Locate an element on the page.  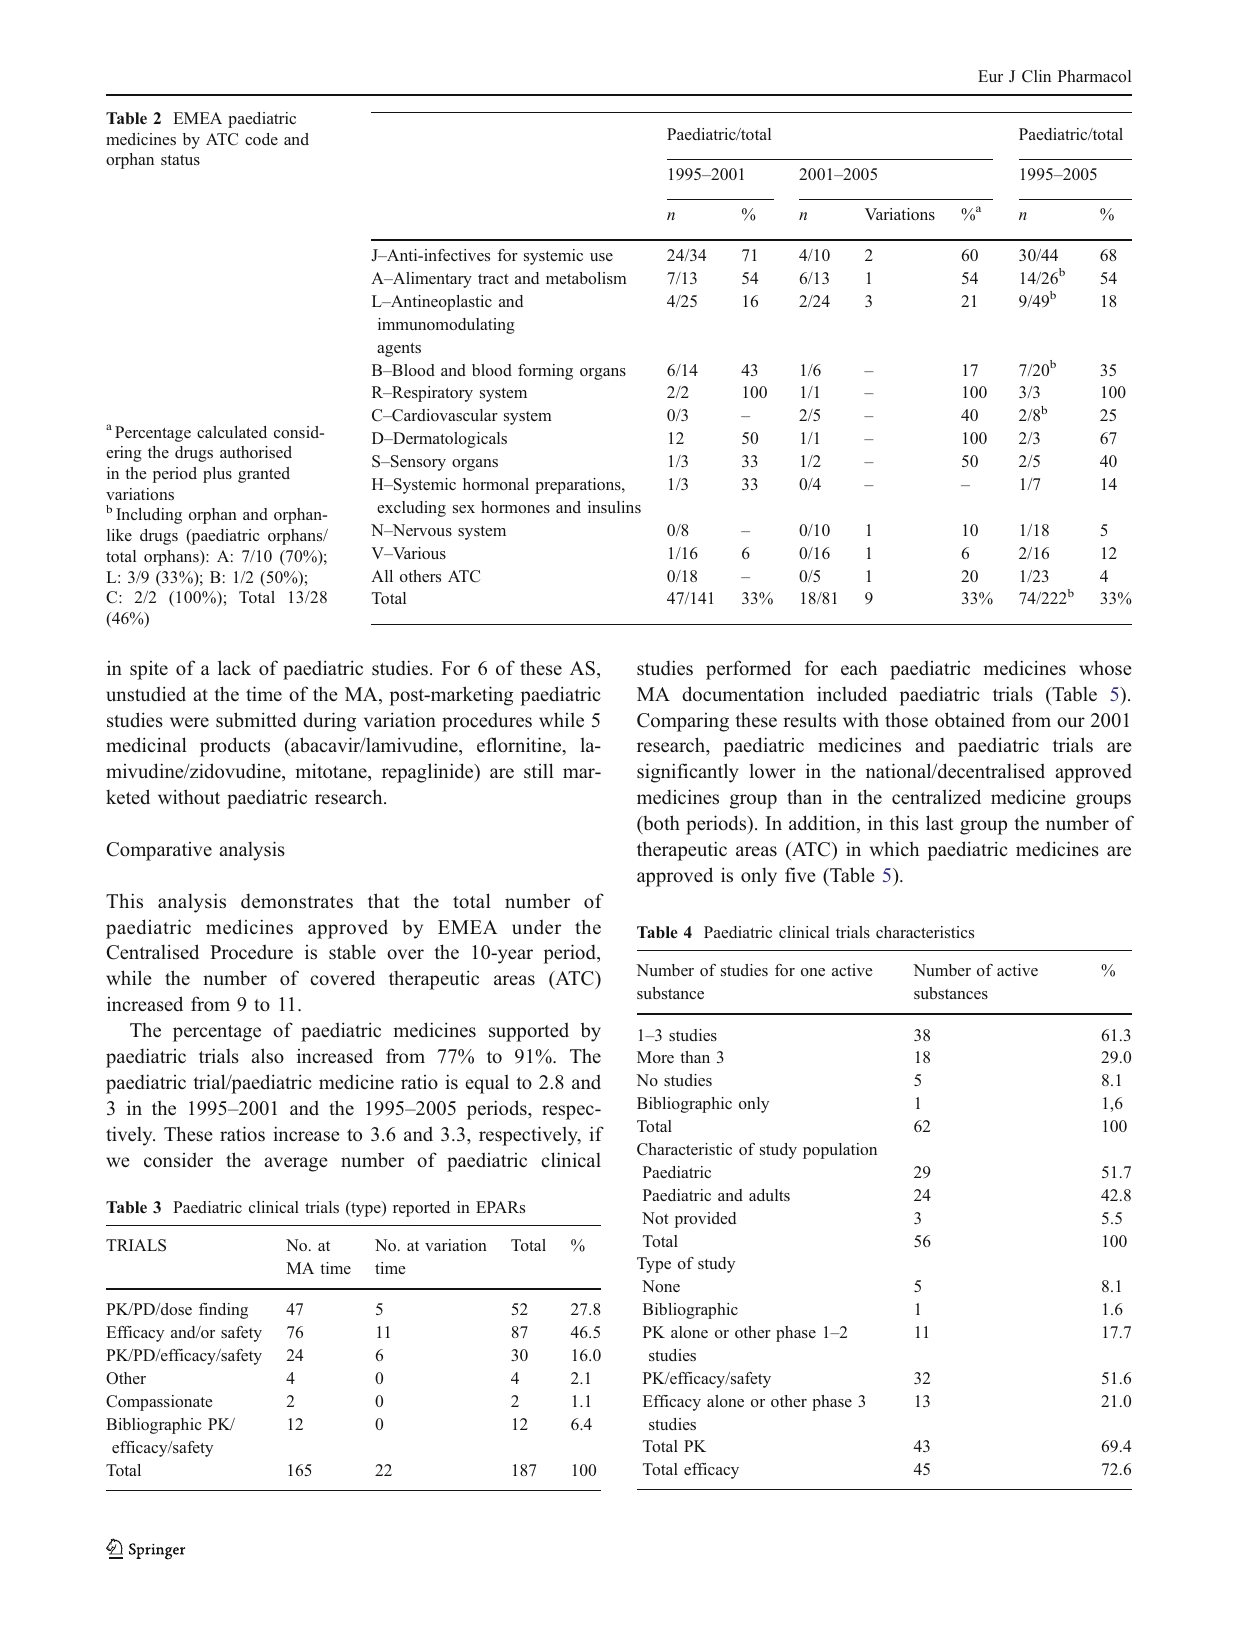
finding is located at coordinates (223, 1311).
